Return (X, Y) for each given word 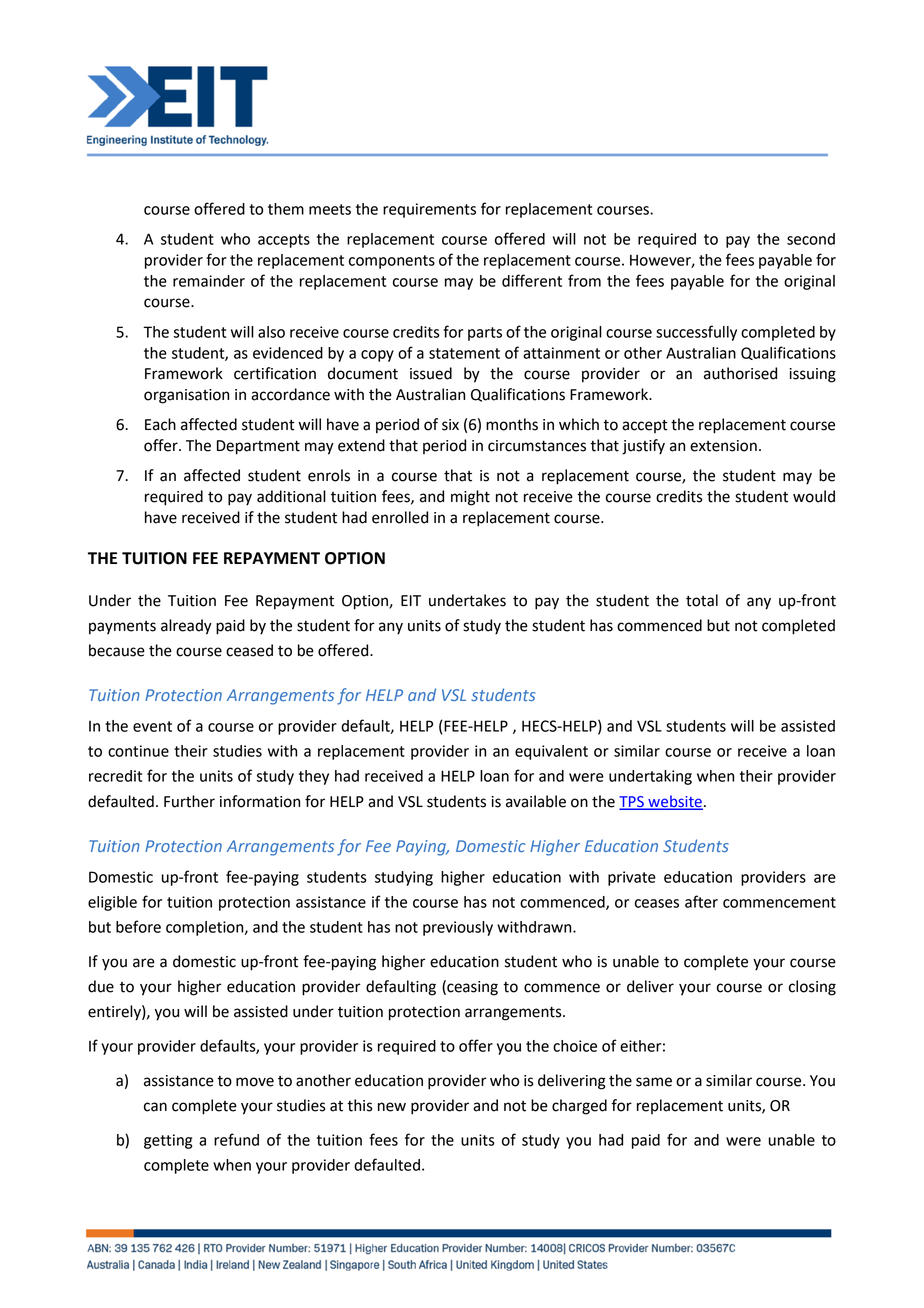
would (814, 496)
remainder (209, 281)
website (674, 802)
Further (189, 801)
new (392, 1107)
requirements (429, 210)
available (536, 801)
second (811, 239)
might (470, 498)
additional (291, 496)
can (155, 1107)
